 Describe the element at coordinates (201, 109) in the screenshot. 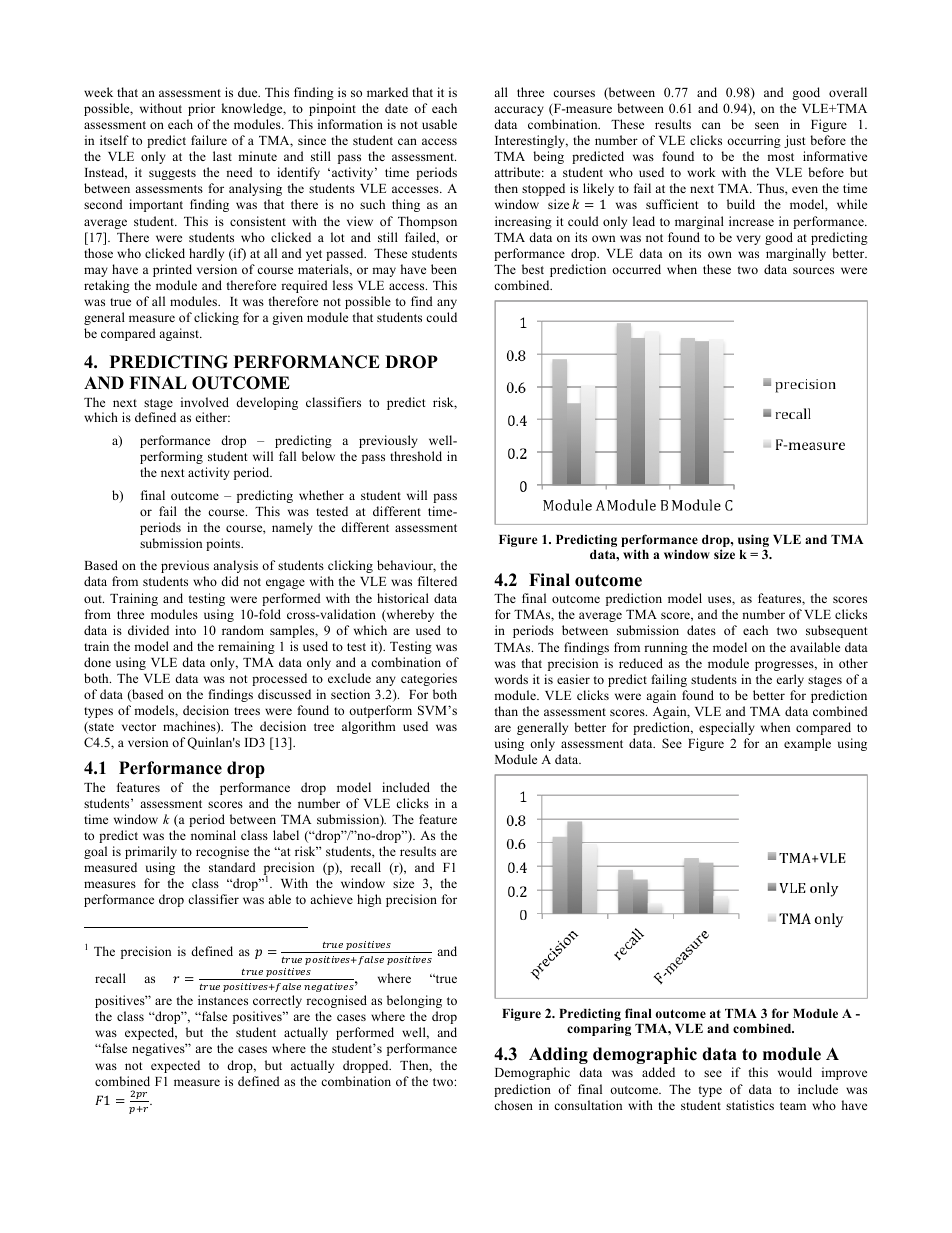

I see `prior` at that location.
